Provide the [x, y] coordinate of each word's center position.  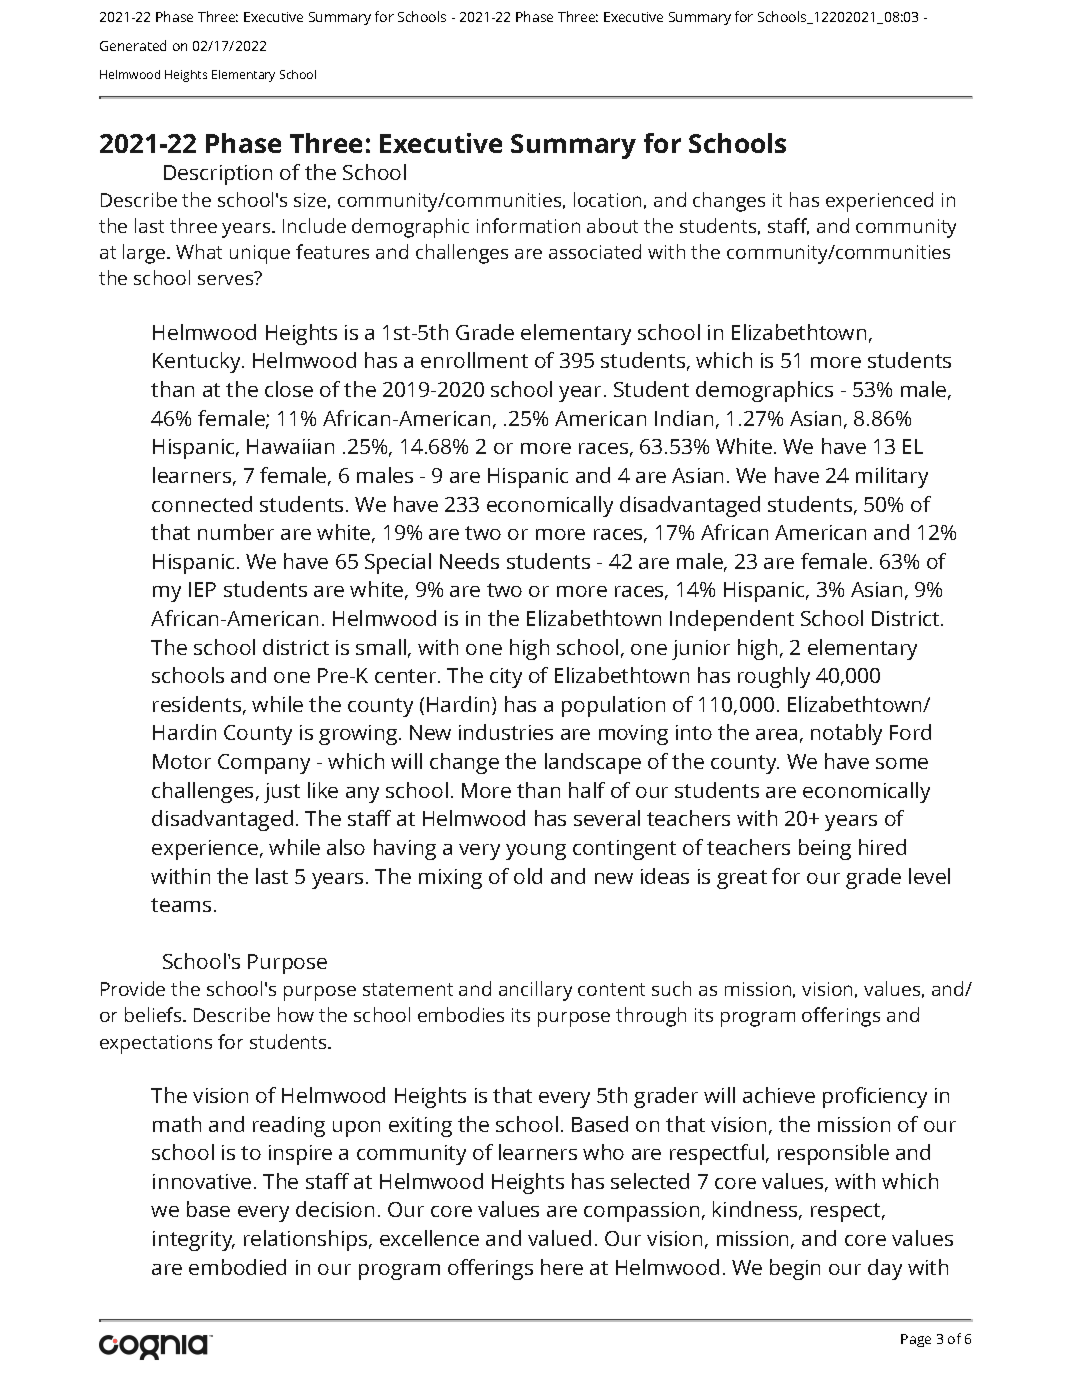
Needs [469, 561]
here [562, 1267]
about [612, 225]
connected [202, 504]
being [825, 849]
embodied [237, 1267]
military [892, 477]
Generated [133, 45]
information [528, 225]
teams [181, 905]
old [528, 876]
